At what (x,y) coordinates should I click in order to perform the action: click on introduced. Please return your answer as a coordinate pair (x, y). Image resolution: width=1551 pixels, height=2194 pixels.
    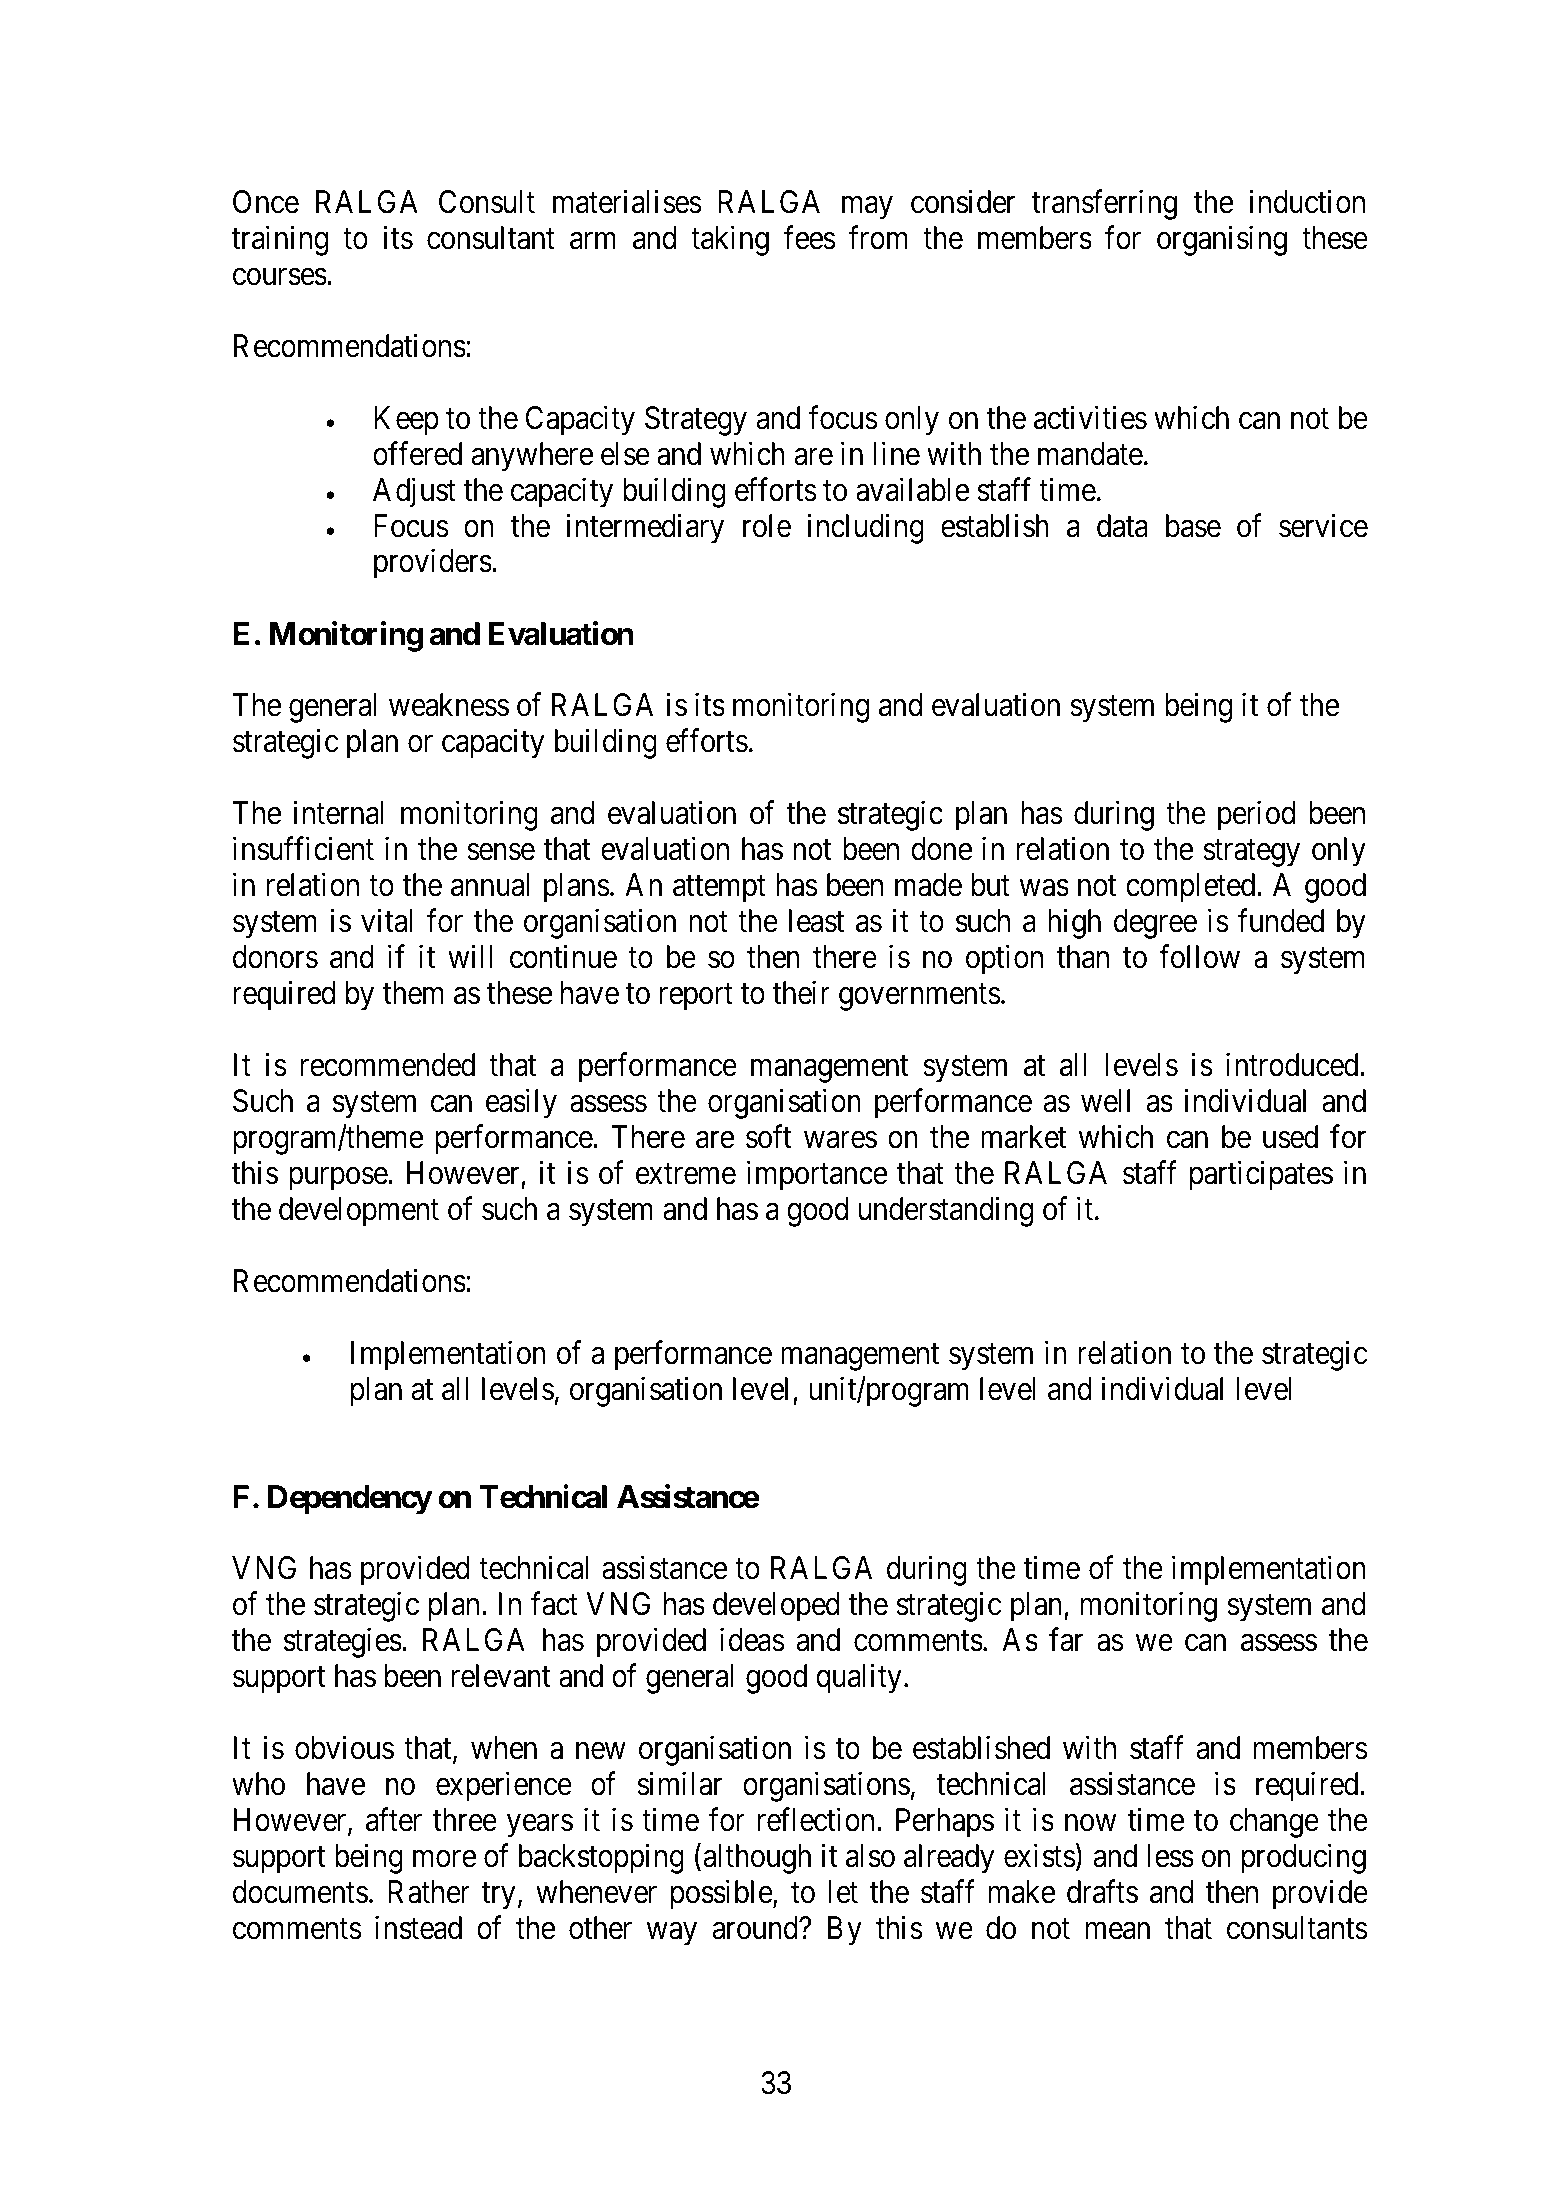
    Looking at the image, I should click on (1293, 1065).
